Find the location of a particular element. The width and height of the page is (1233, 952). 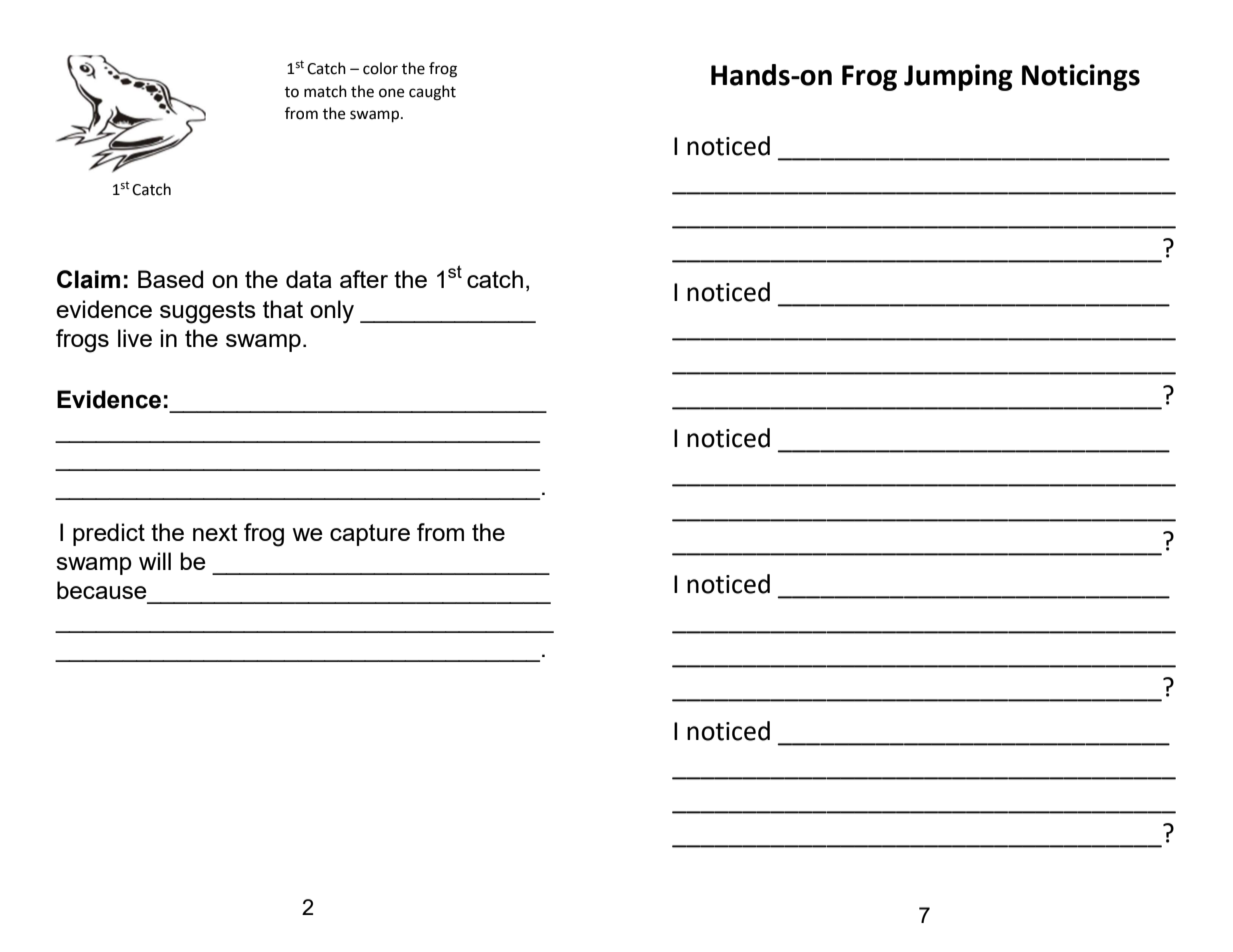

only is located at coordinates (332, 312).
